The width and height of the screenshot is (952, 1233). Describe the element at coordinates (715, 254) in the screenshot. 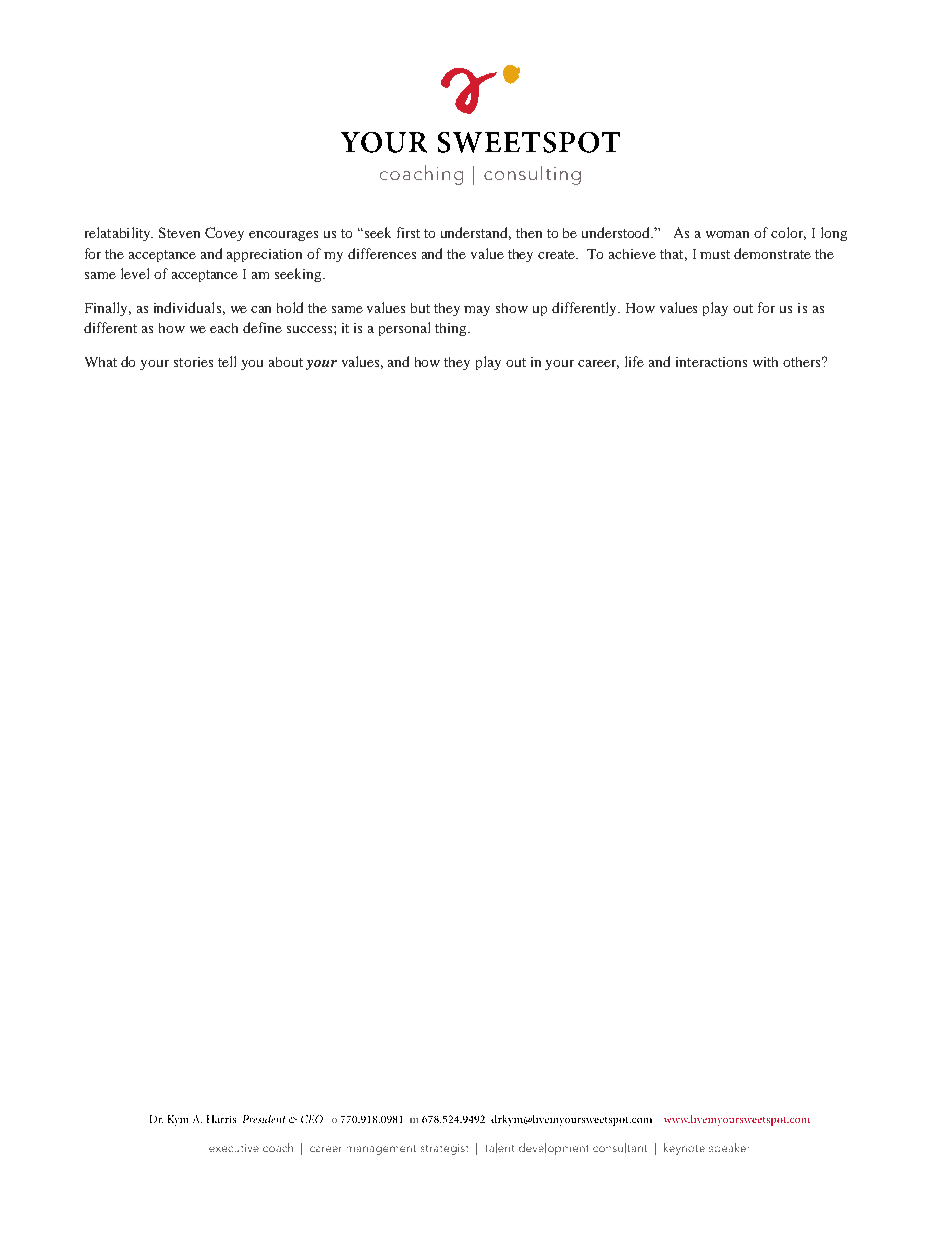

I see `must` at that location.
